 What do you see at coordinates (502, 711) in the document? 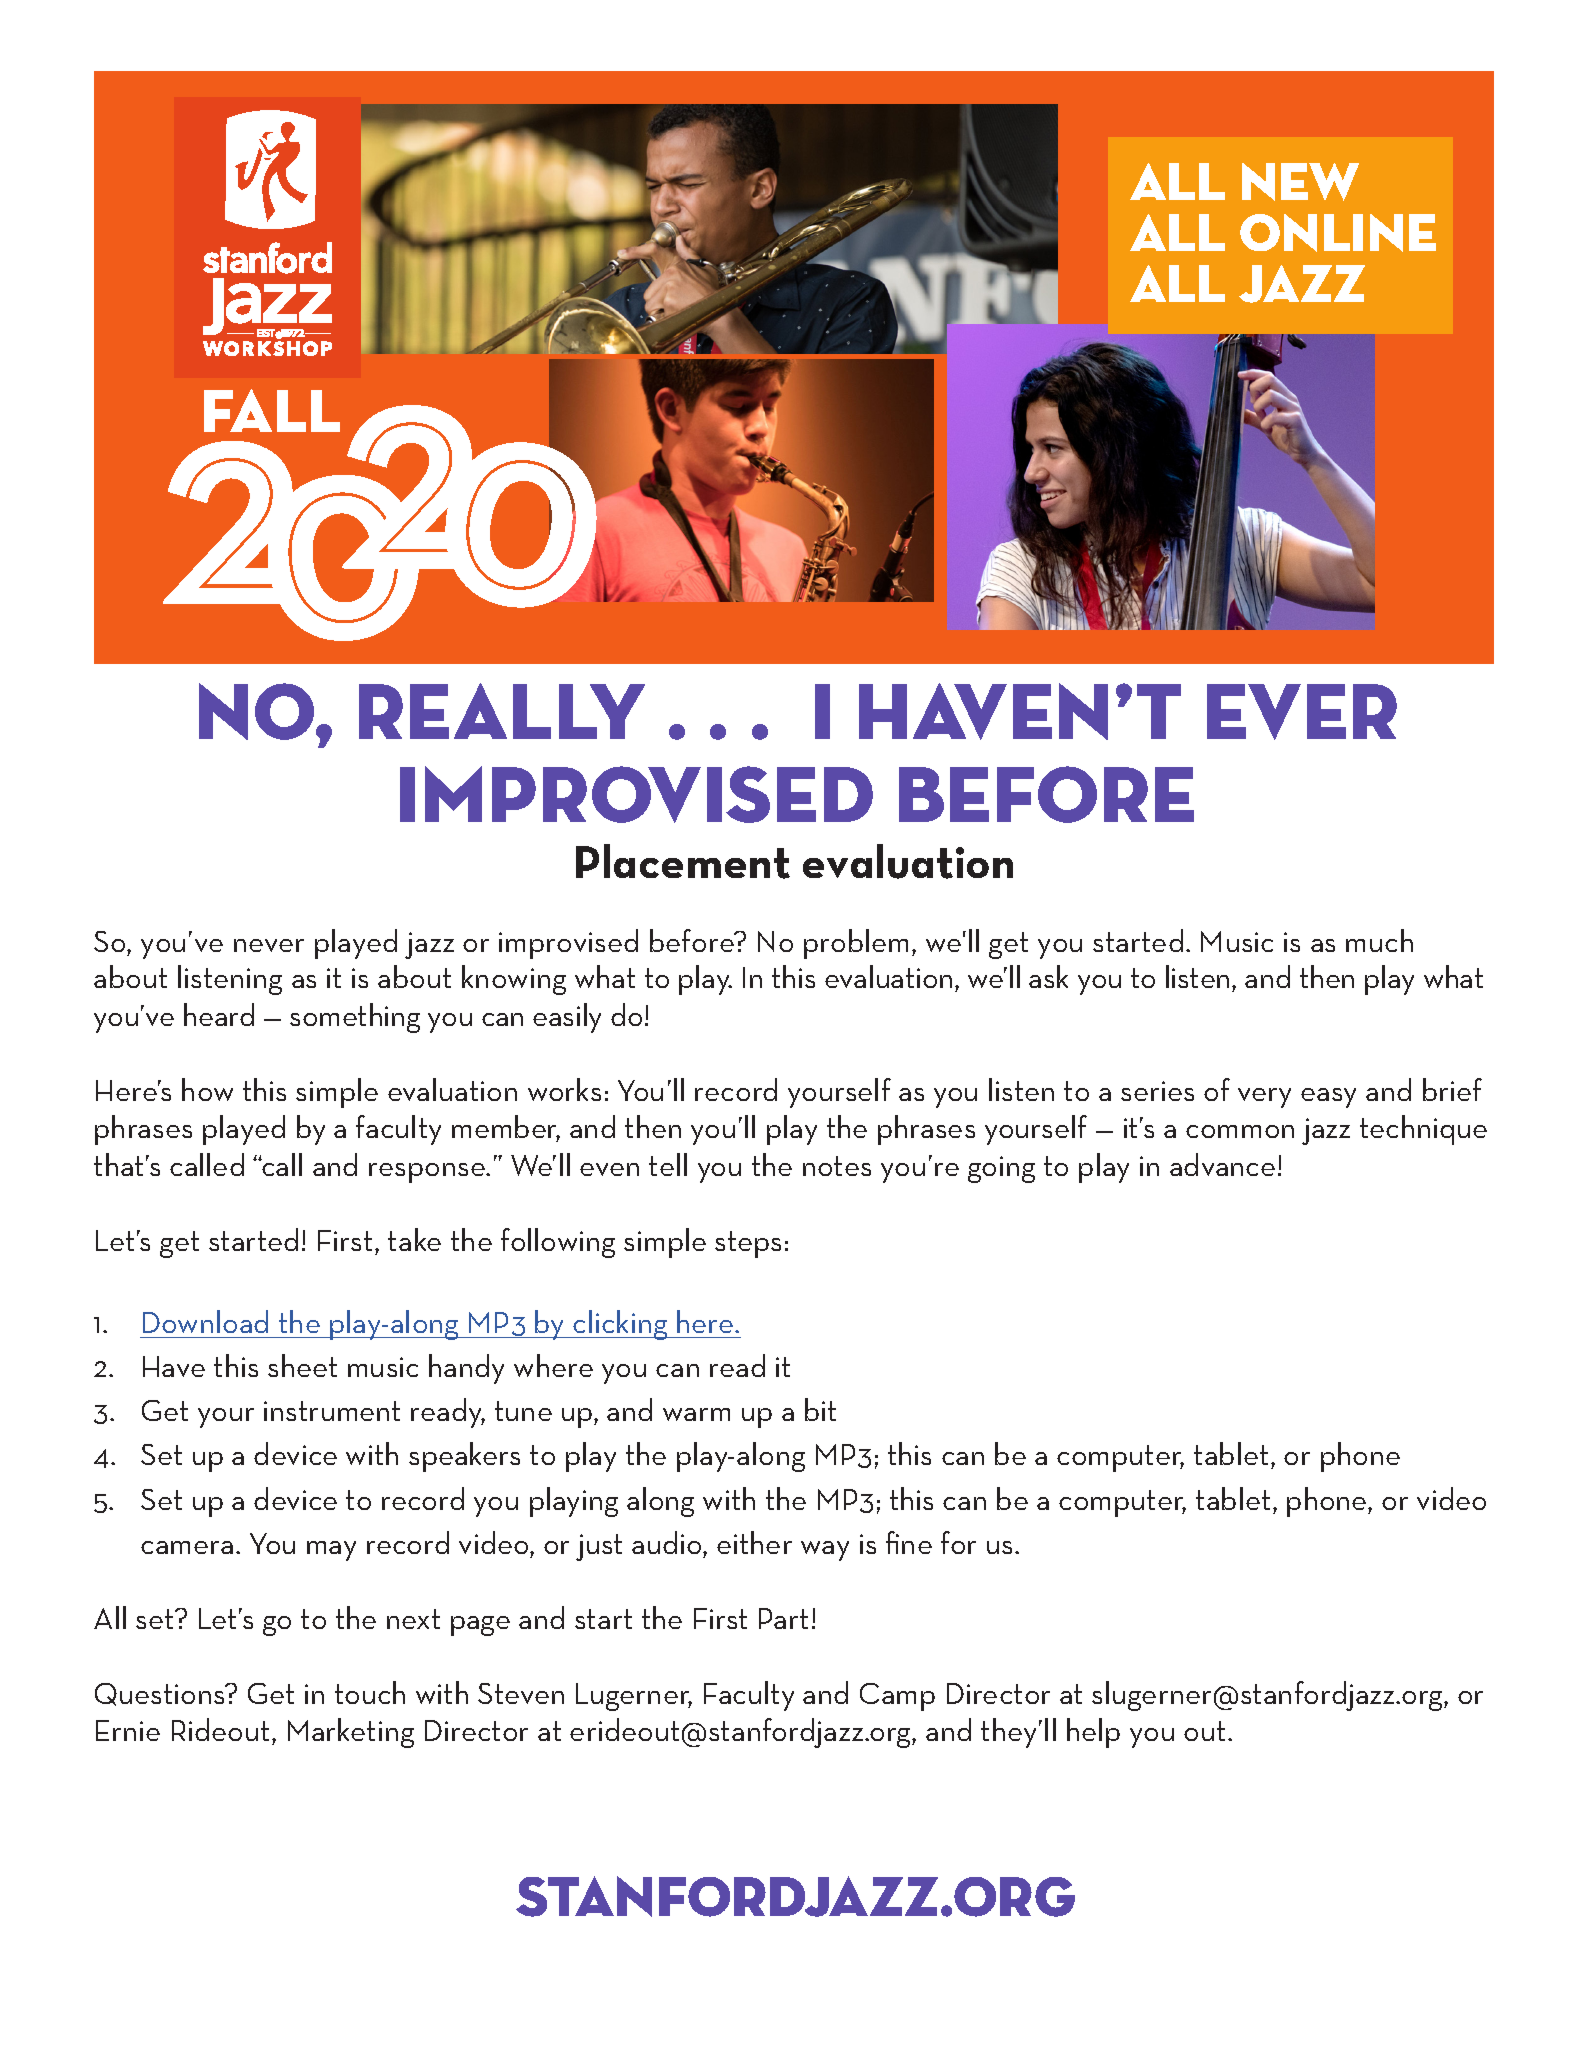
I see `really` at bounding box center [502, 711].
